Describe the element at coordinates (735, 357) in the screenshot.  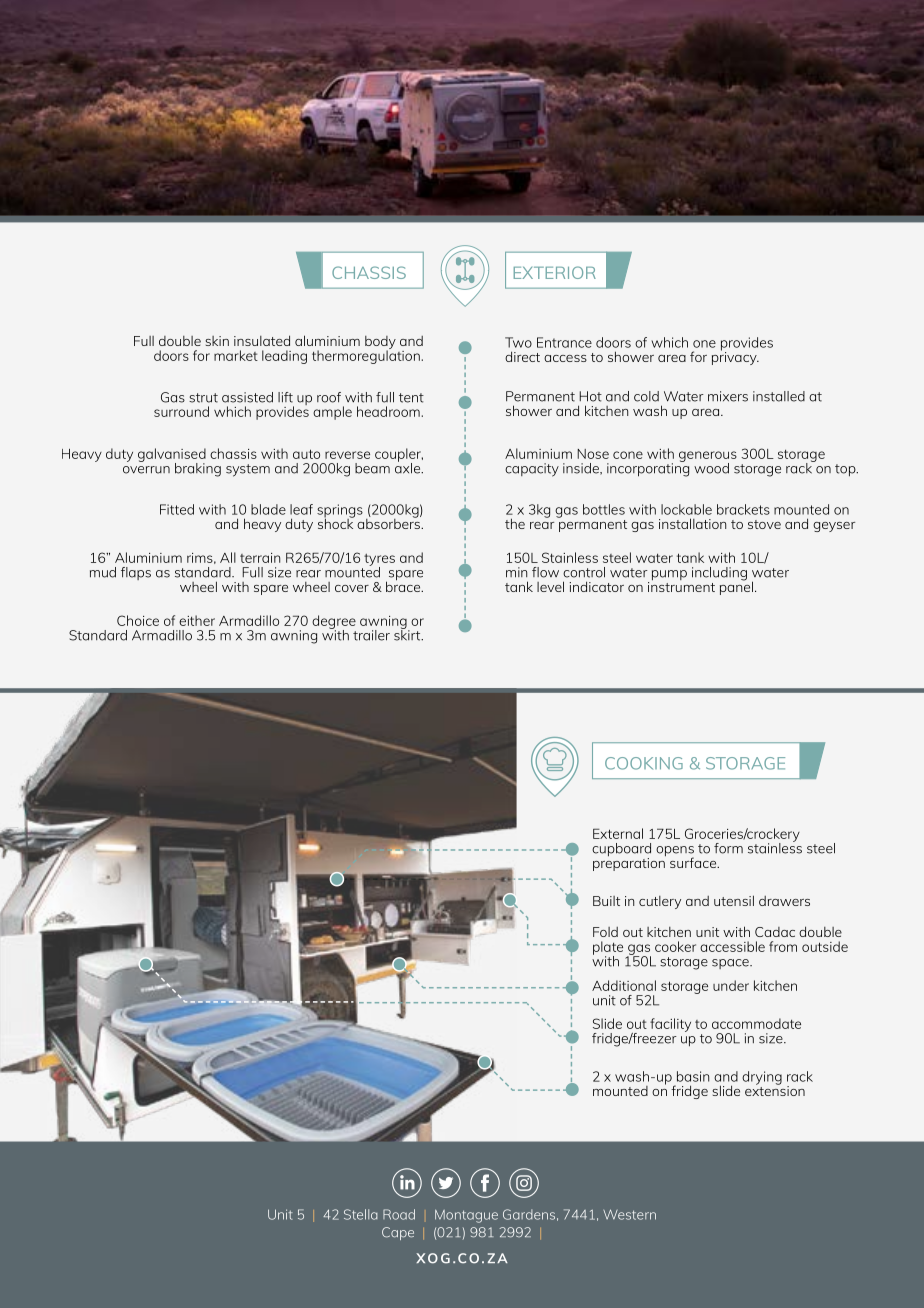
I see `privacy` at that location.
